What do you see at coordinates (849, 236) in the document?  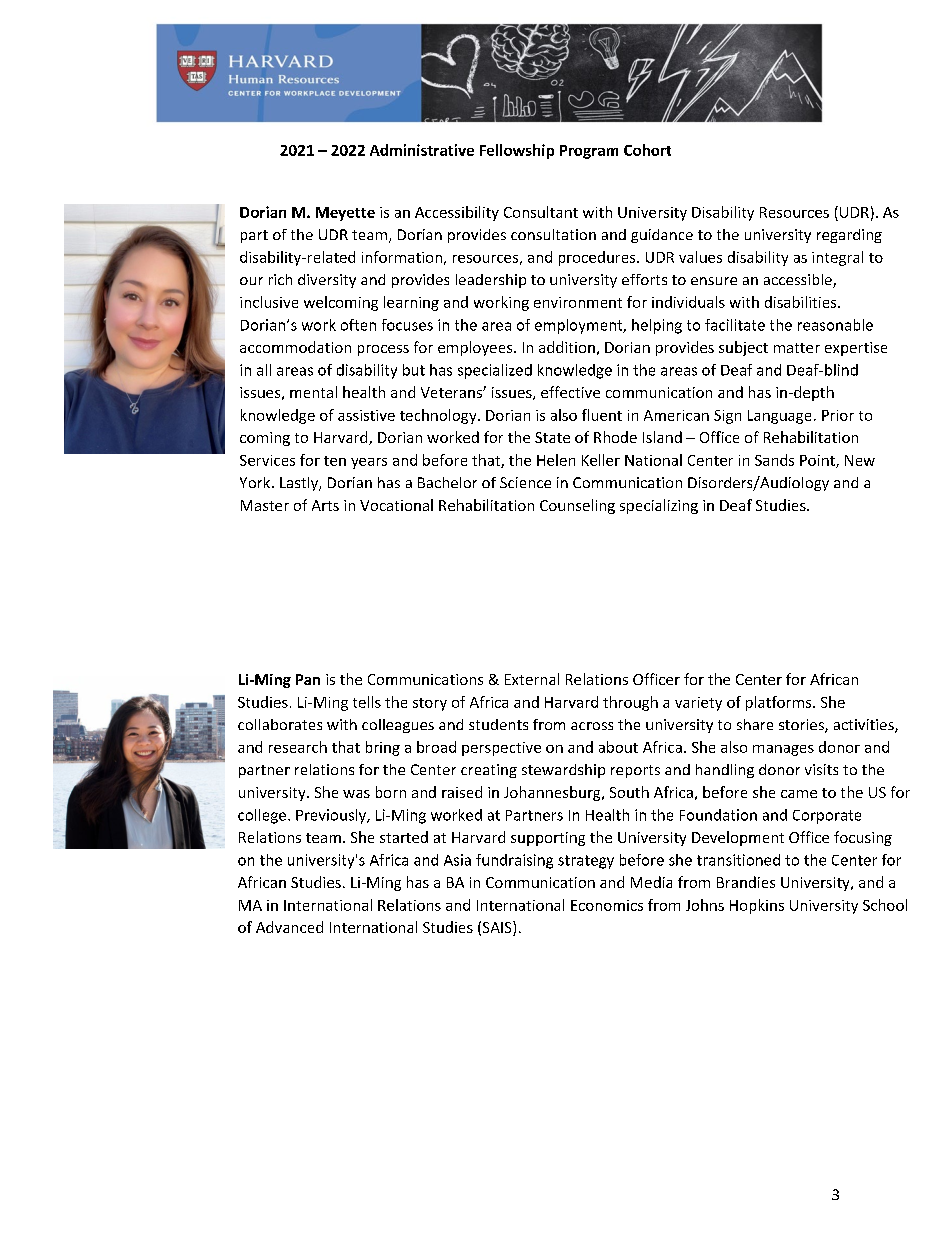 I see `regarding` at bounding box center [849, 236].
